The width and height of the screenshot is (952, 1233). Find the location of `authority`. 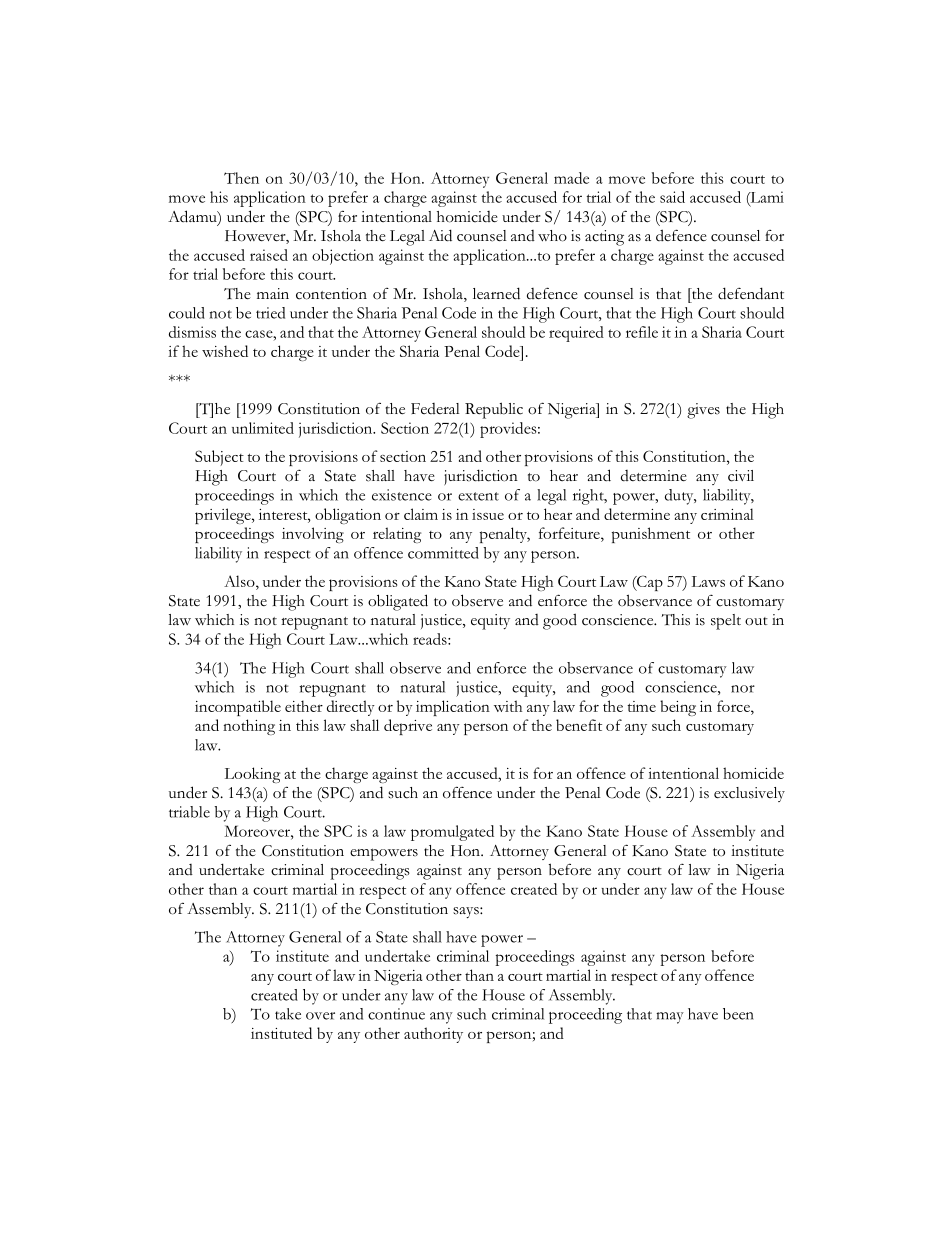

authority is located at coordinates (433, 1035).
